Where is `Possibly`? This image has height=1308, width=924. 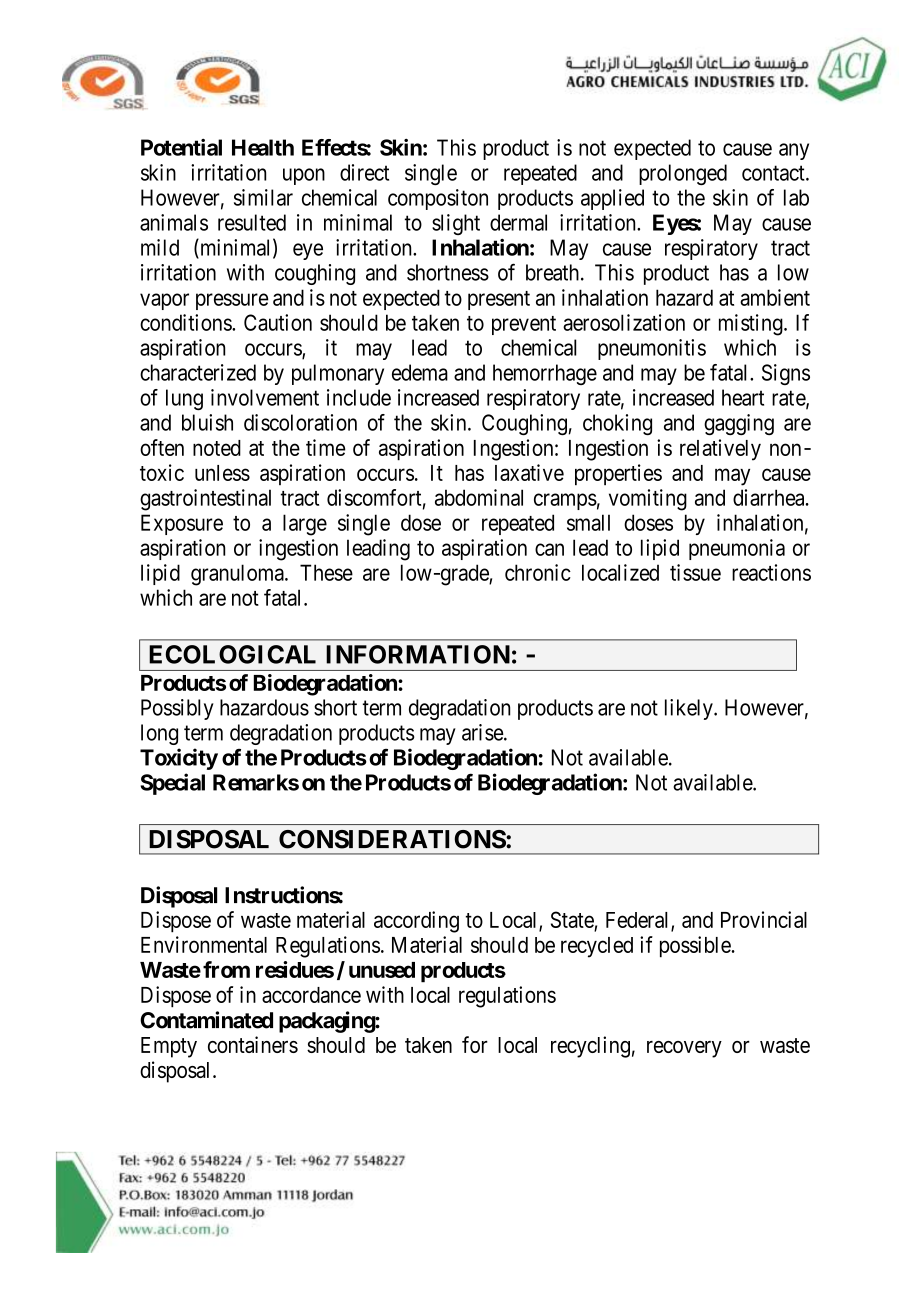
Possibly is located at coordinates (177, 709).
